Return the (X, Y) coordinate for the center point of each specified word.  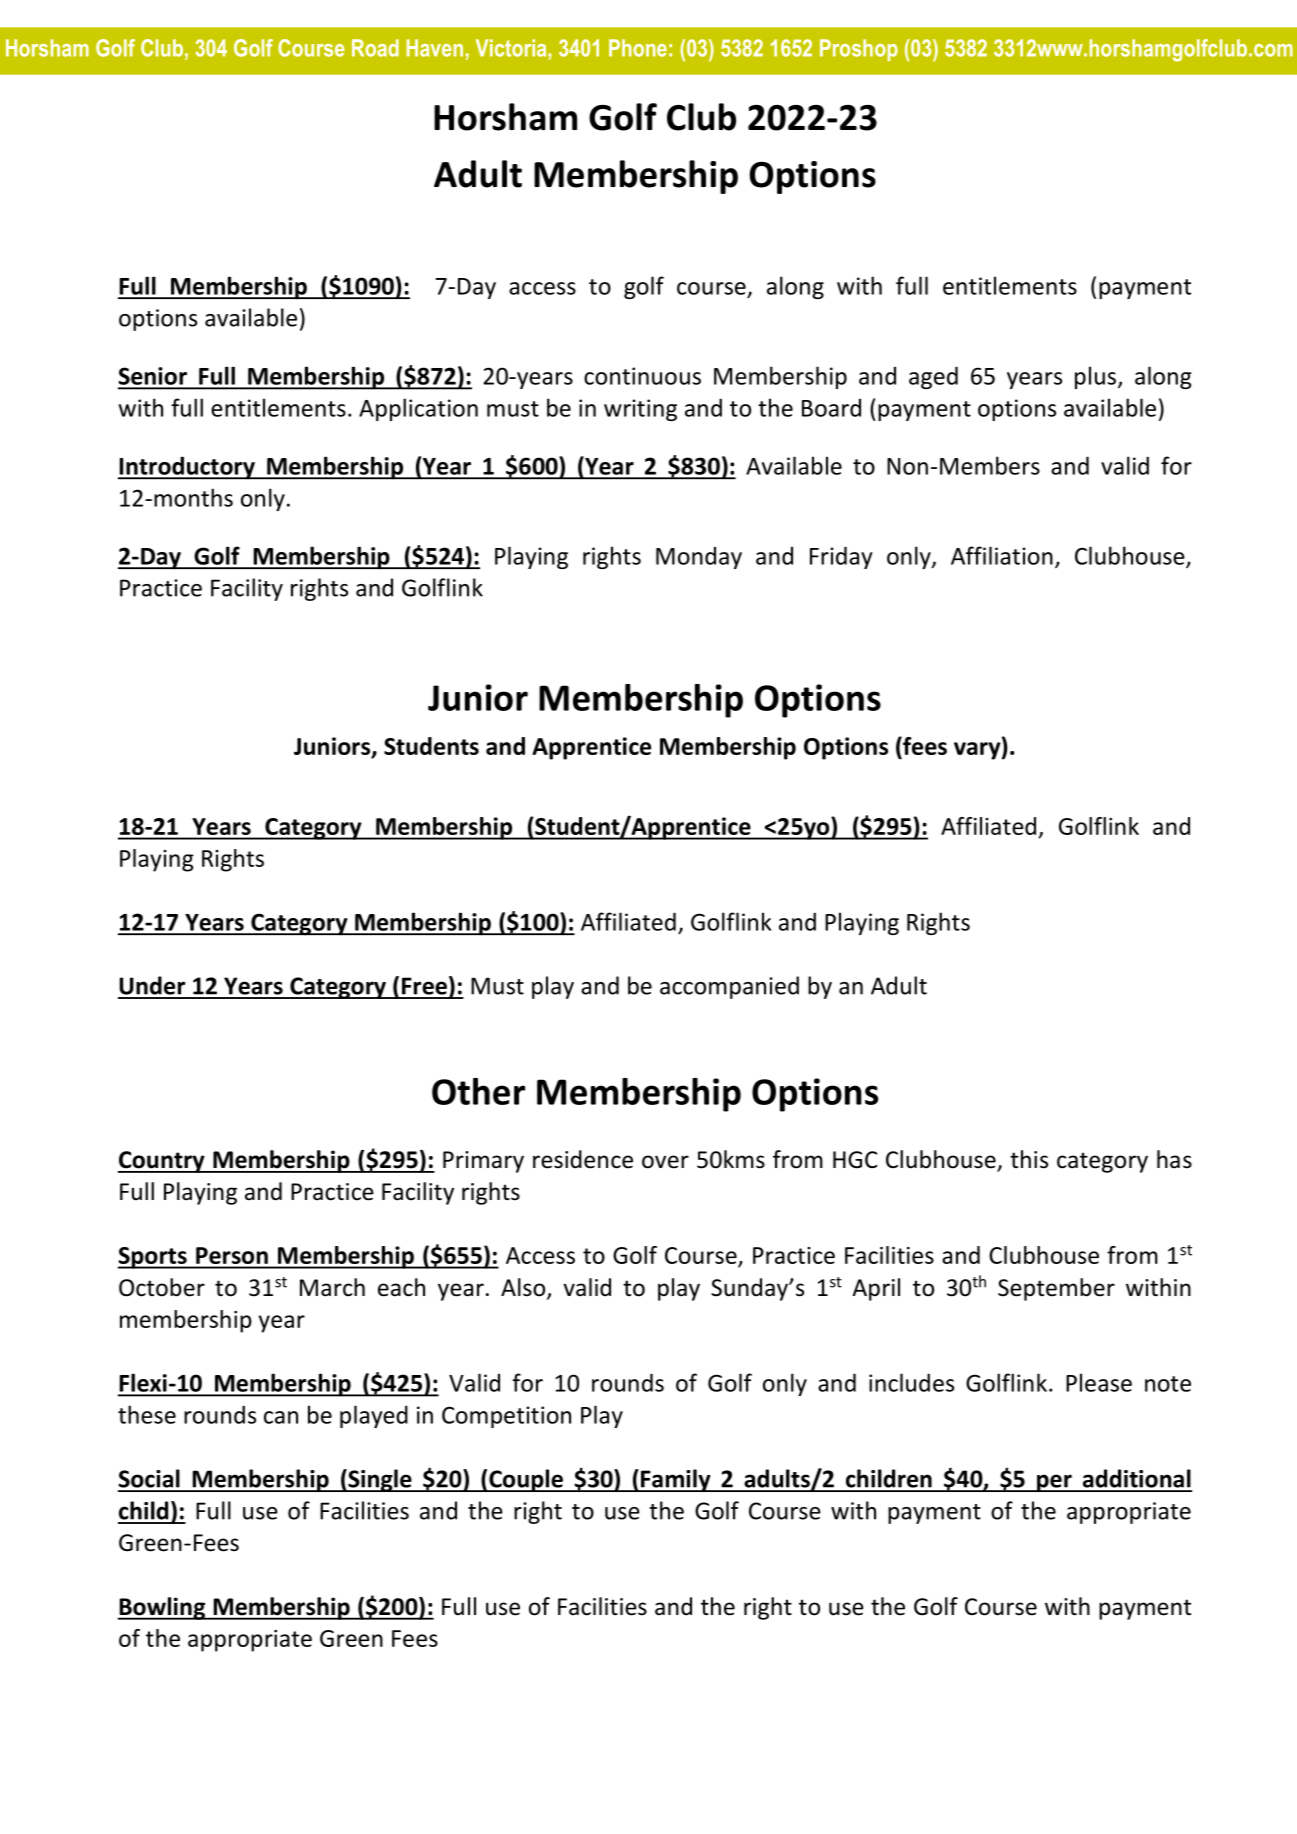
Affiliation (1002, 555)
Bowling (162, 1608)
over (665, 1162)
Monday (699, 558)
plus (1095, 377)
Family (676, 1480)
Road (375, 48)
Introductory (187, 468)
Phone (638, 48)
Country (162, 1162)
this (1029, 1159)
